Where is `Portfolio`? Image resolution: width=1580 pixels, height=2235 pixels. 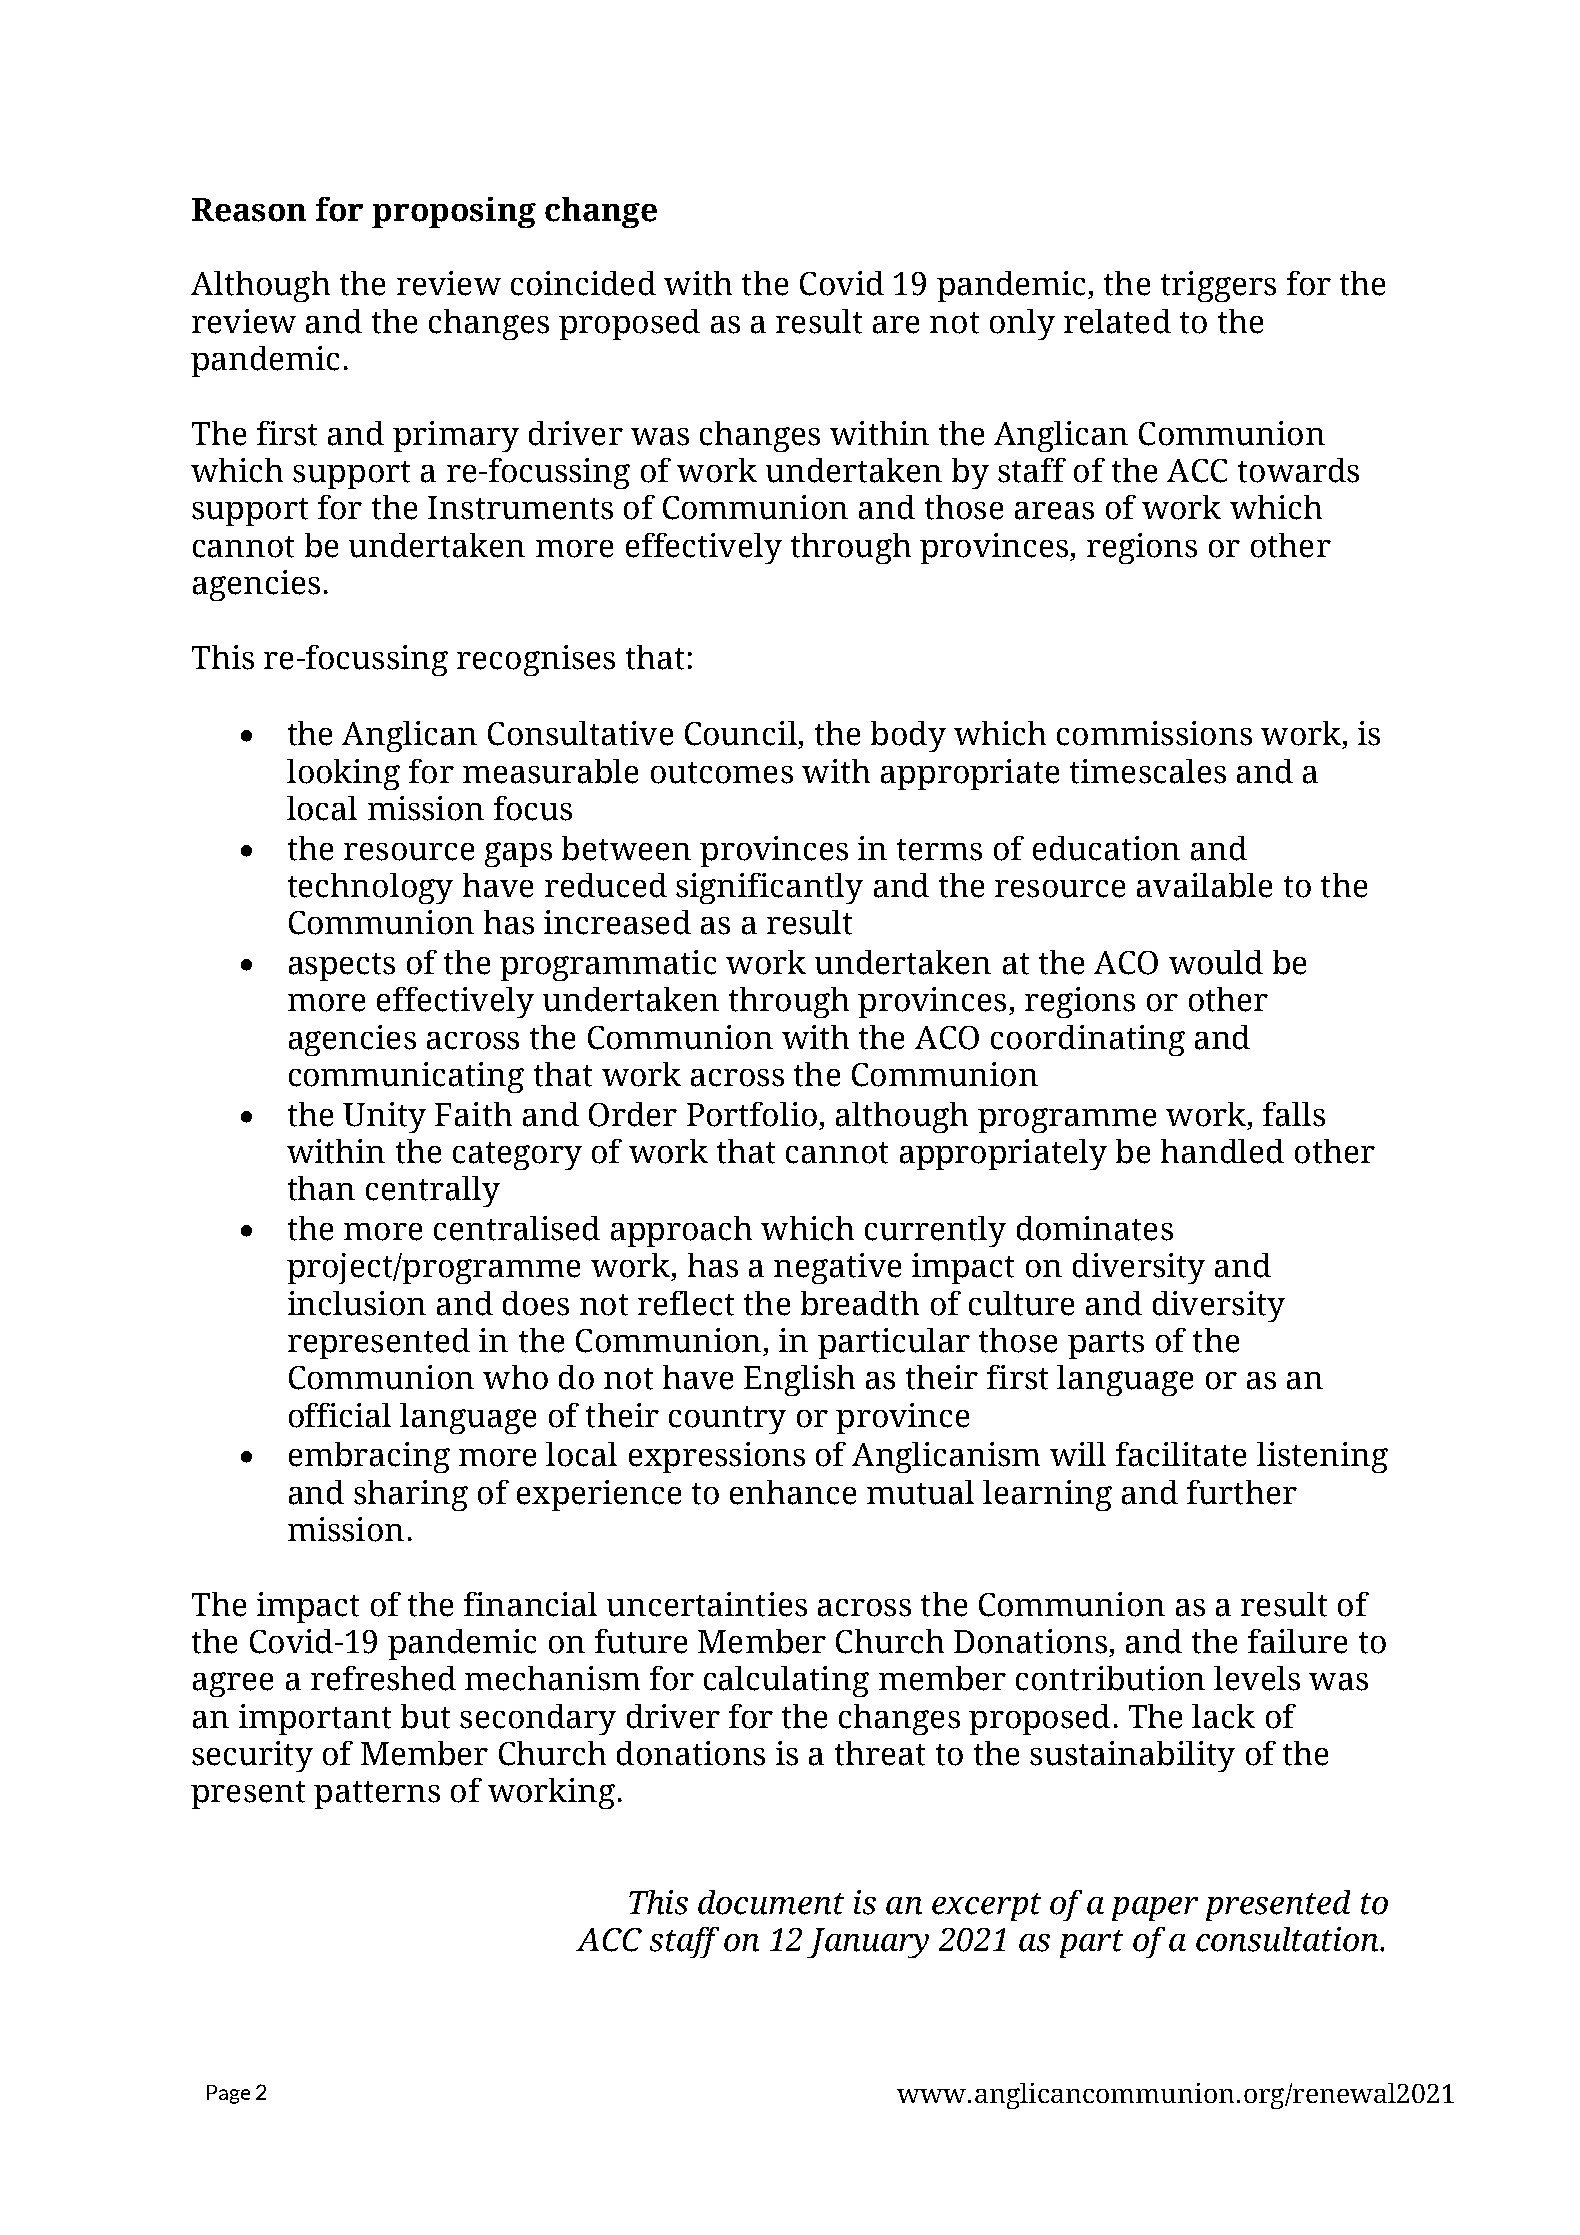 Portfolio is located at coordinates (752, 1114).
